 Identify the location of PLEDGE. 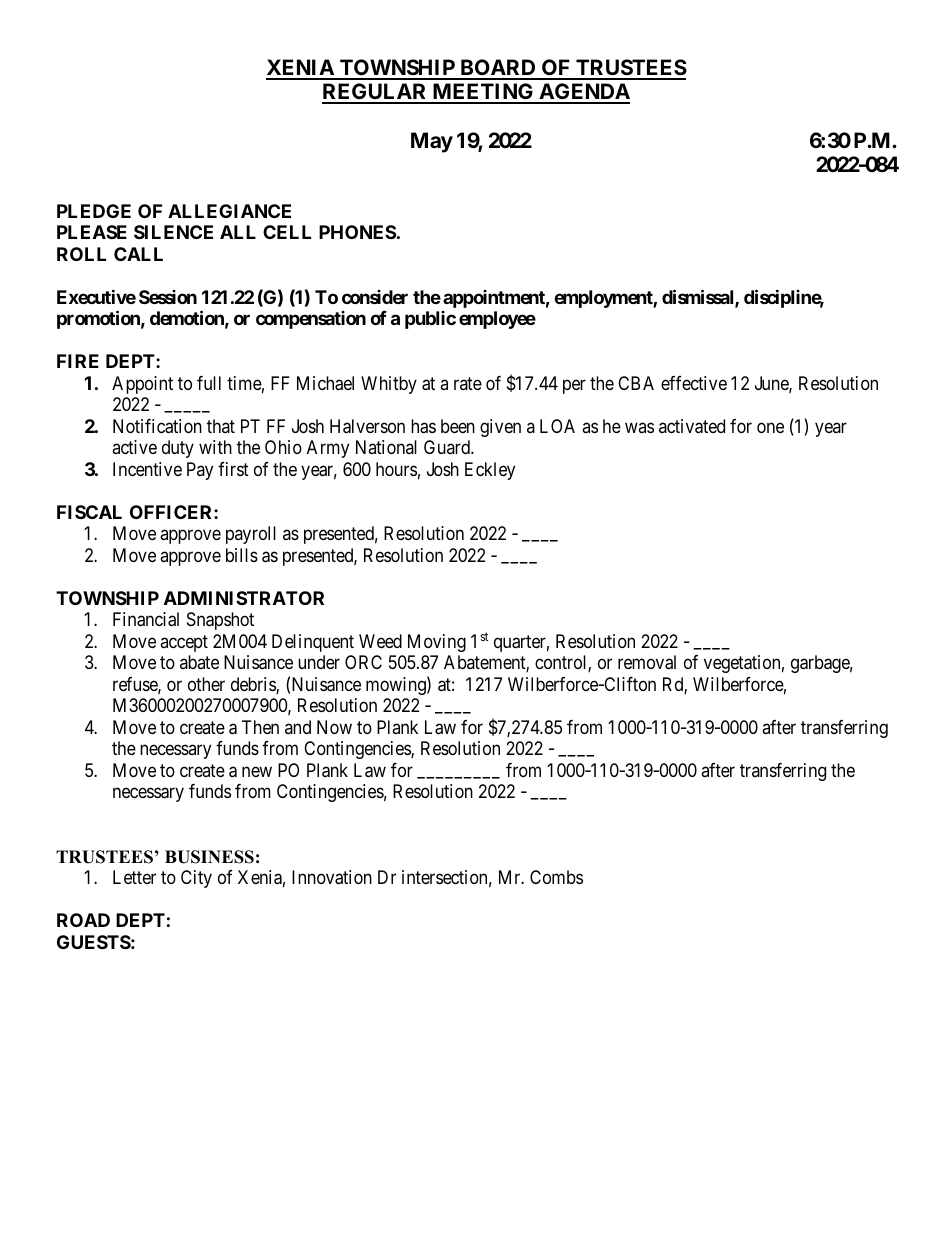
(94, 211).
